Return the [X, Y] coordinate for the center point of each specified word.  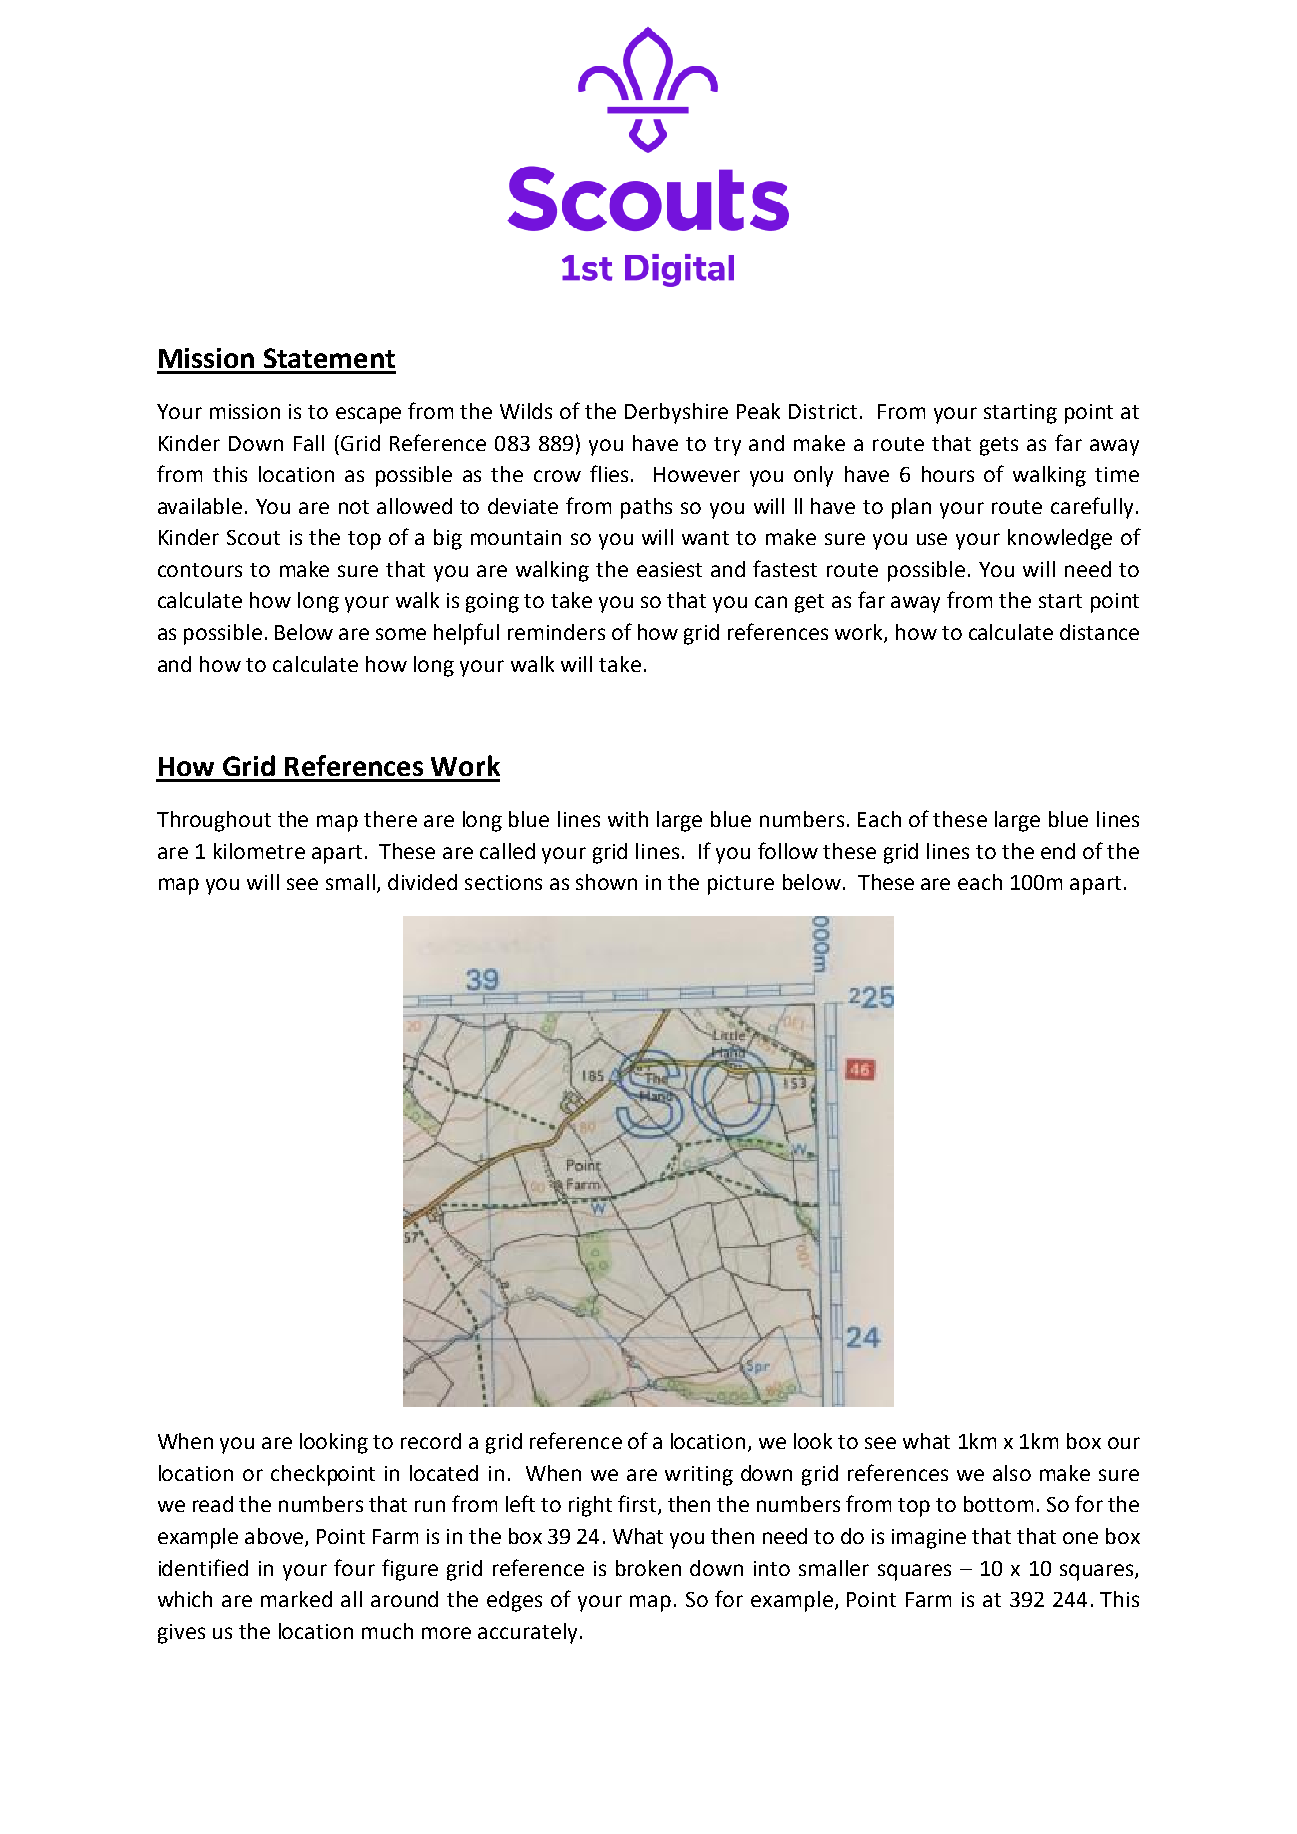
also [1012, 1473]
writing [699, 1476]
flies [609, 473]
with [628, 819]
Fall [309, 443]
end [1058, 851]
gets [999, 446]
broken [648, 1568]
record [431, 1441]
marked [296, 1599]
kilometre [259, 851]
